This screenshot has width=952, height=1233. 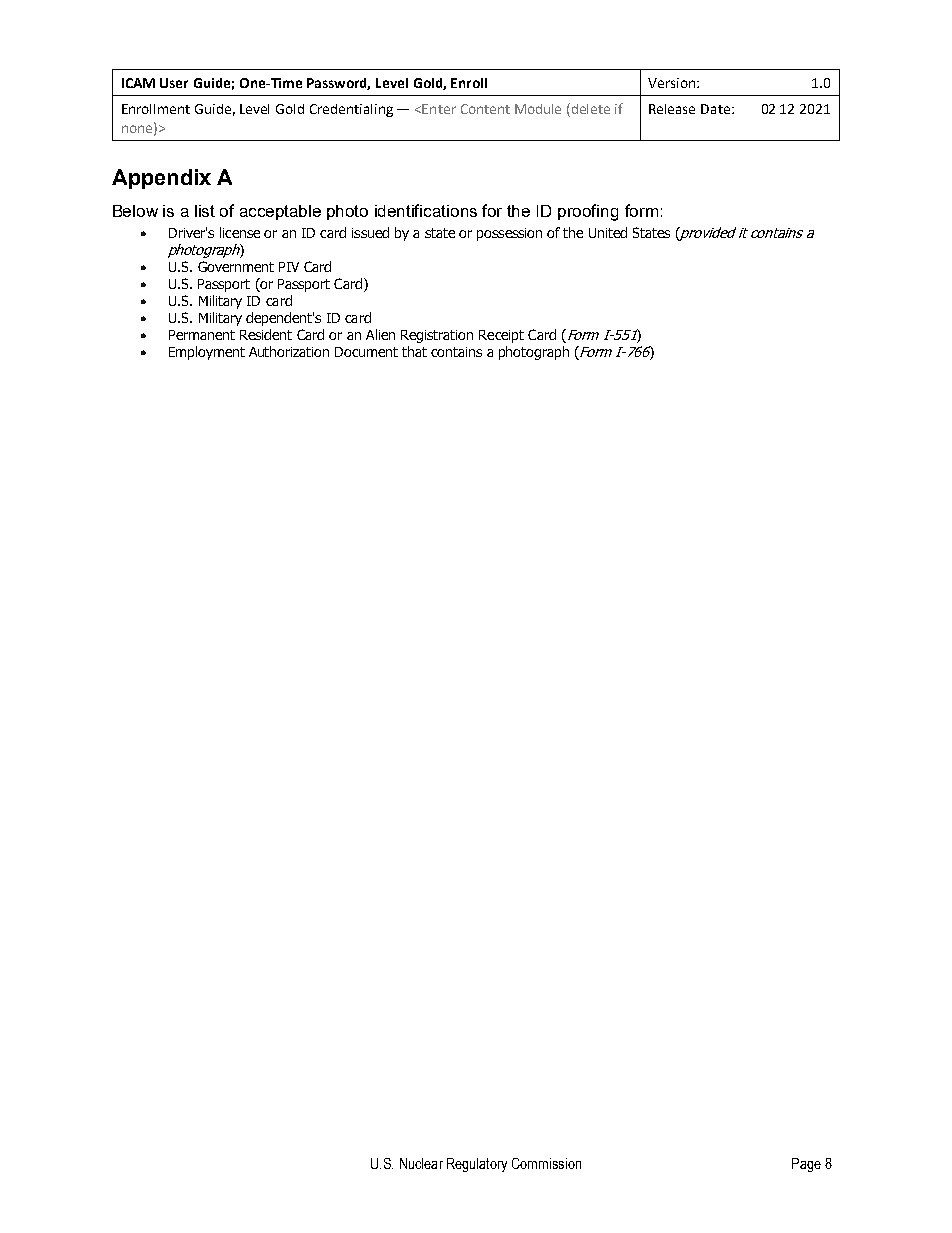 I want to click on User, so click(x=174, y=83).
